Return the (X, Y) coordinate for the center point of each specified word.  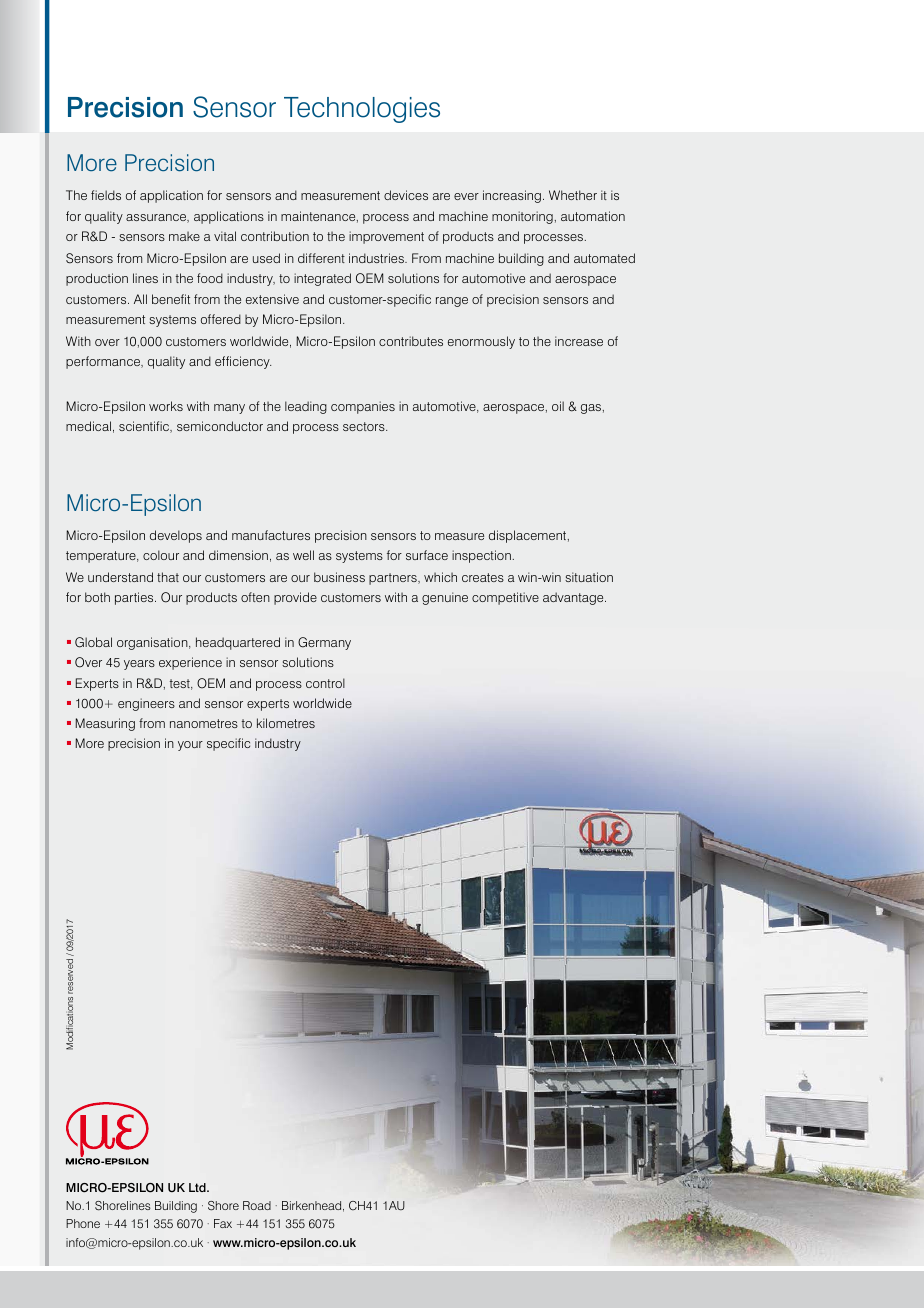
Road (257, 1205)
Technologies (362, 110)
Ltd (198, 1187)
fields (106, 195)
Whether (573, 195)
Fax (223, 1223)
